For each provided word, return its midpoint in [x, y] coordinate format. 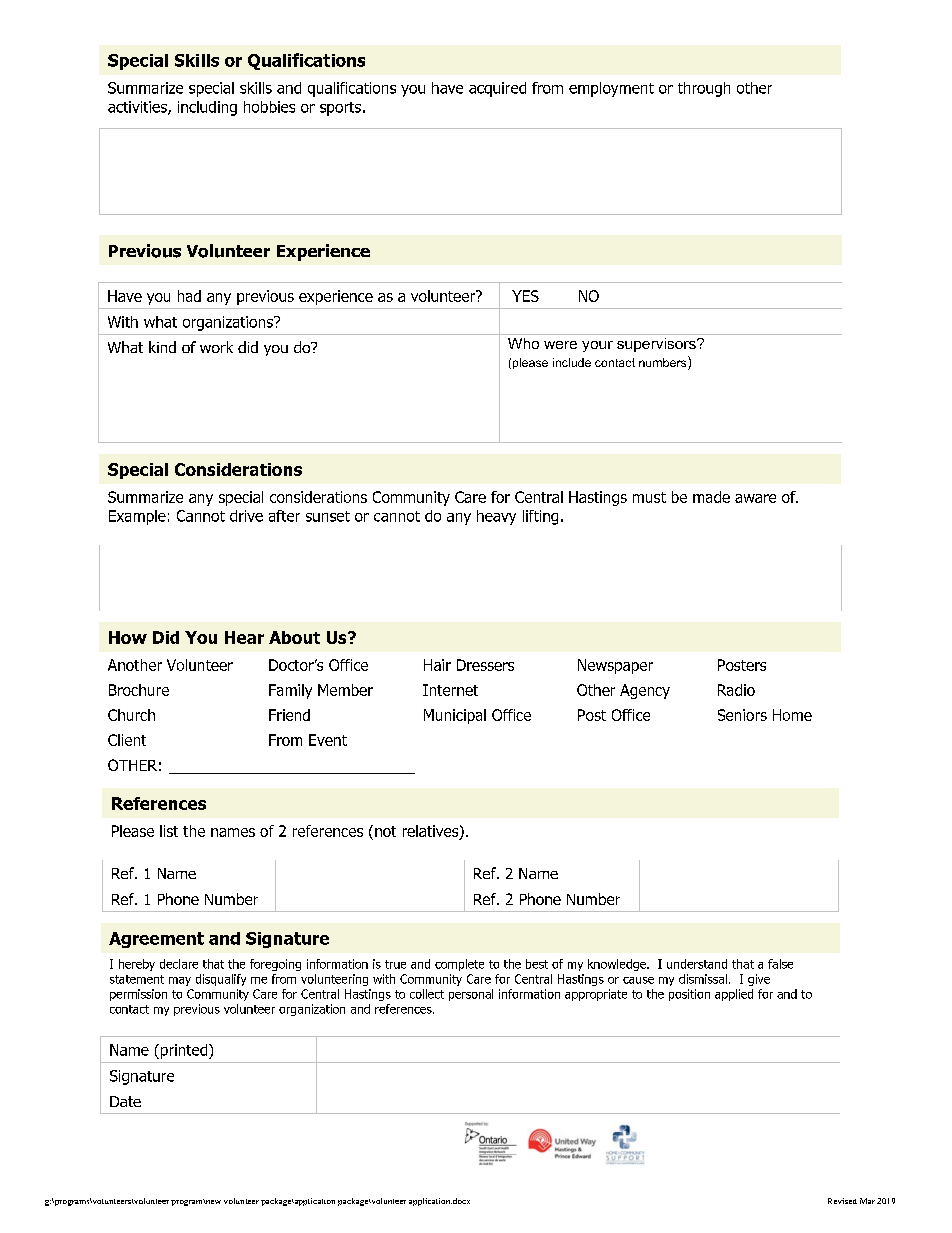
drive [246, 516]
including [207, 108]
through [704, 89]
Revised [842, 1201]
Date [125, 1101]
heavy [496, 517]
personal [471, 995]
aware [755, 498]
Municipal [455, 716]
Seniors [742, 715]
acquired [497, 89]
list [169, 831]
